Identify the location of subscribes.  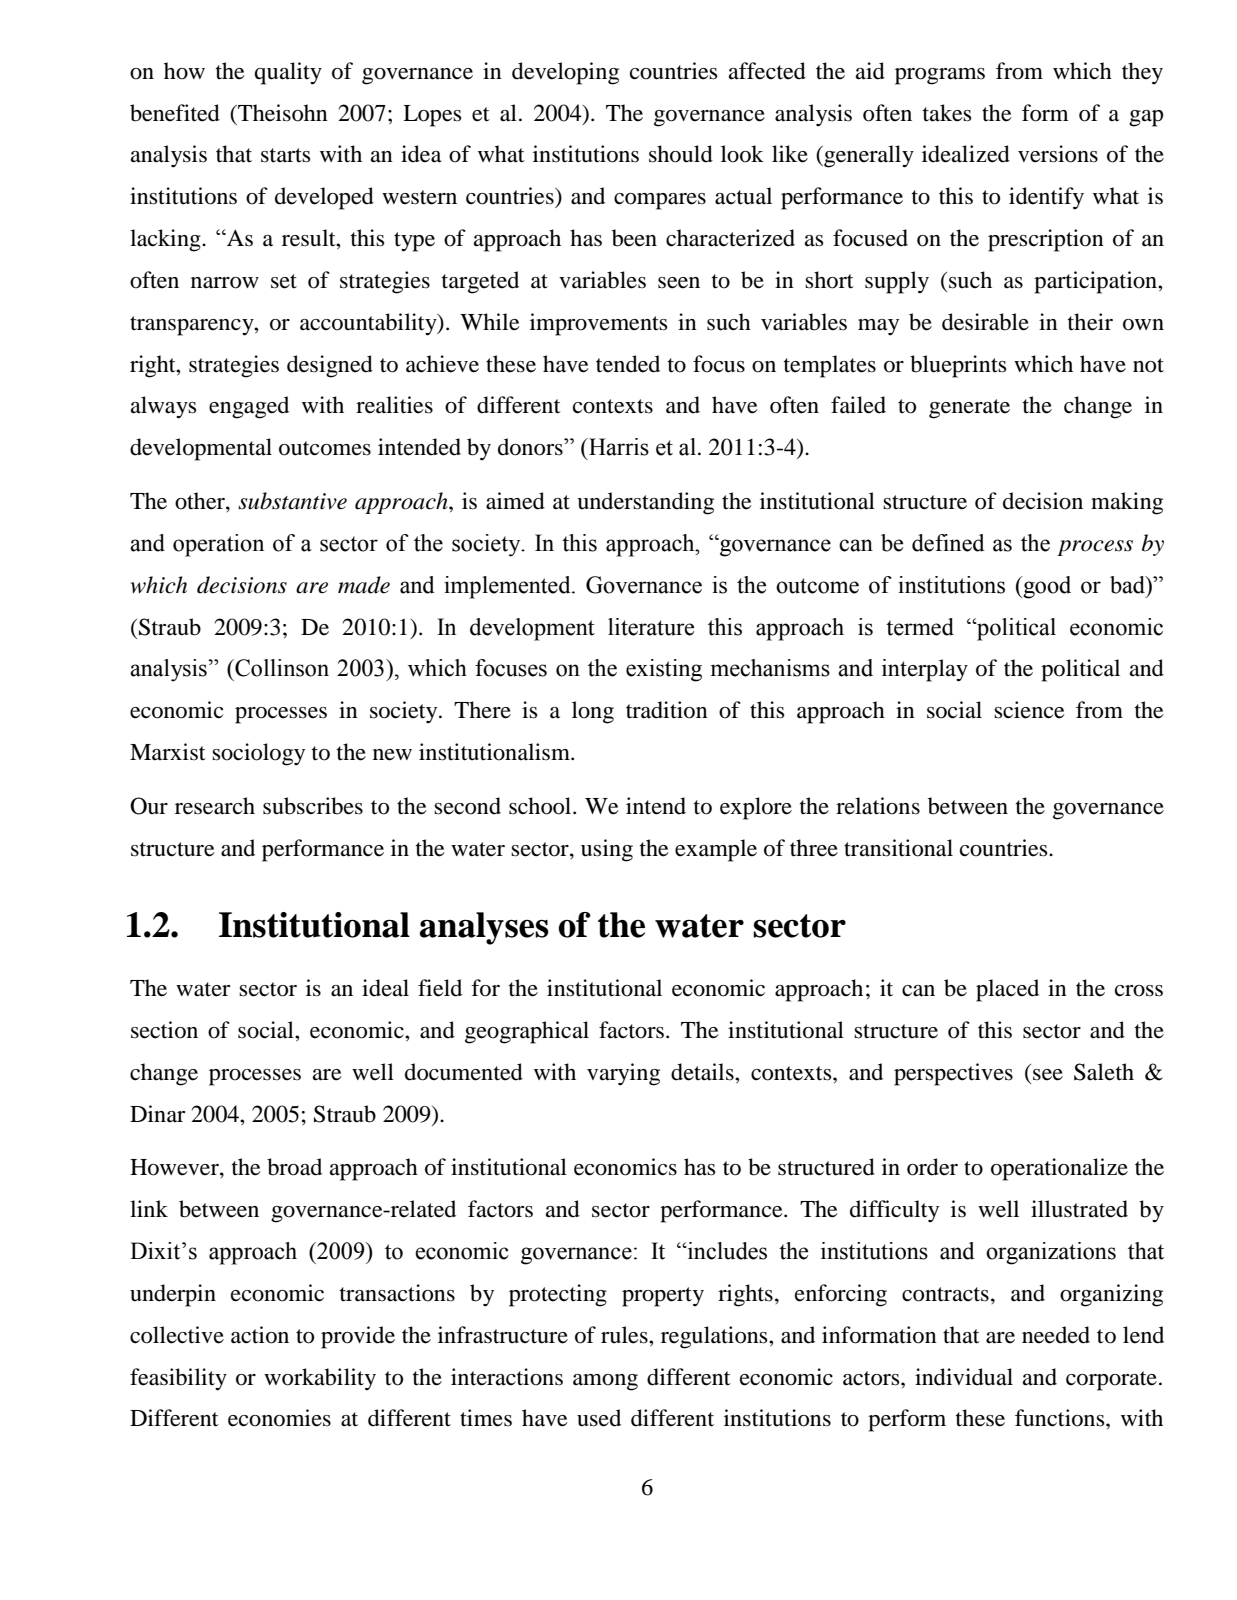
(313, 806).
